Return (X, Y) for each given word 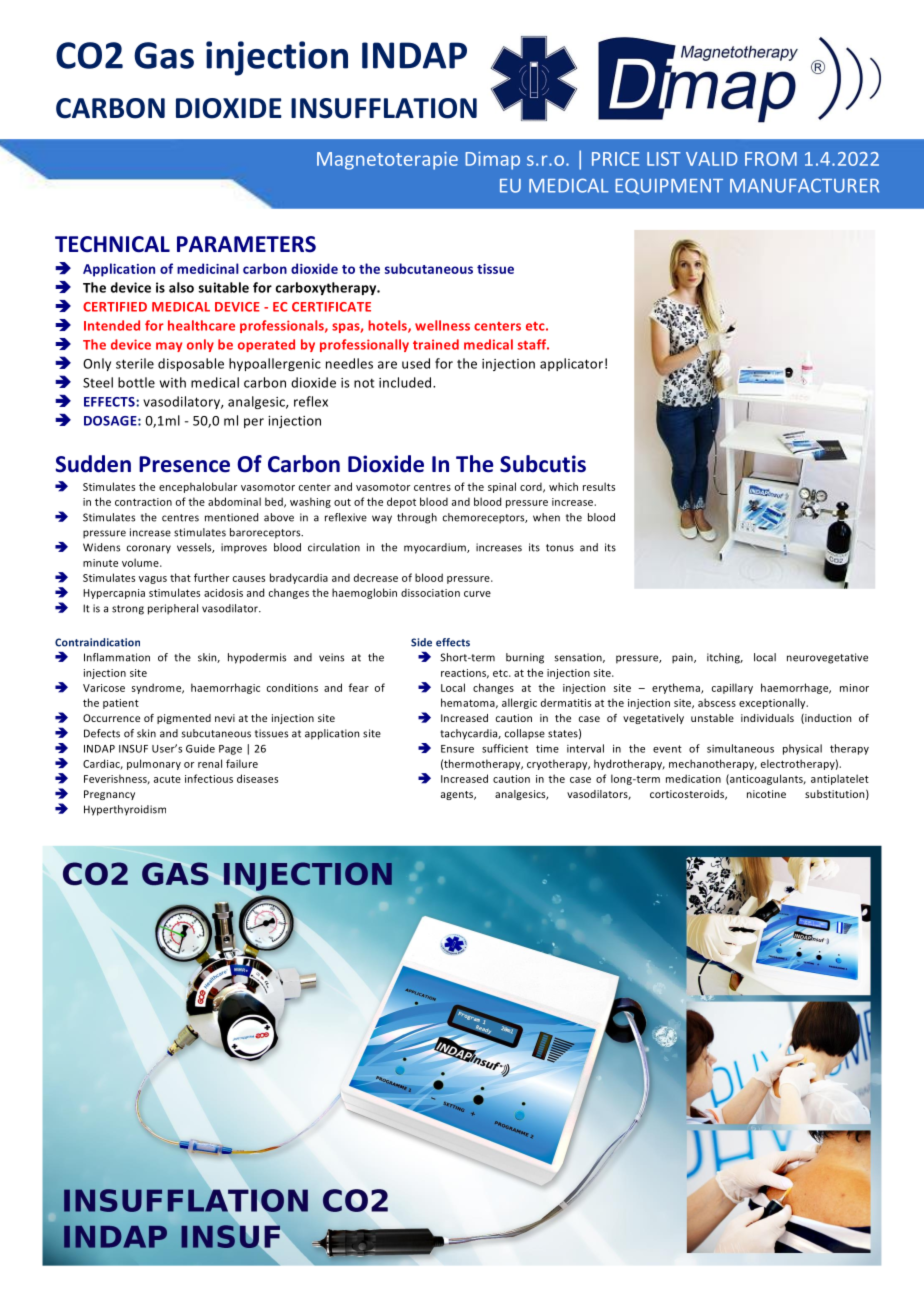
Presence (184, 464)
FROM (771, 159)
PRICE (615, 159)
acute (167, 779)
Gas (164, 55)
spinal (502, 487)
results (599, 486)
